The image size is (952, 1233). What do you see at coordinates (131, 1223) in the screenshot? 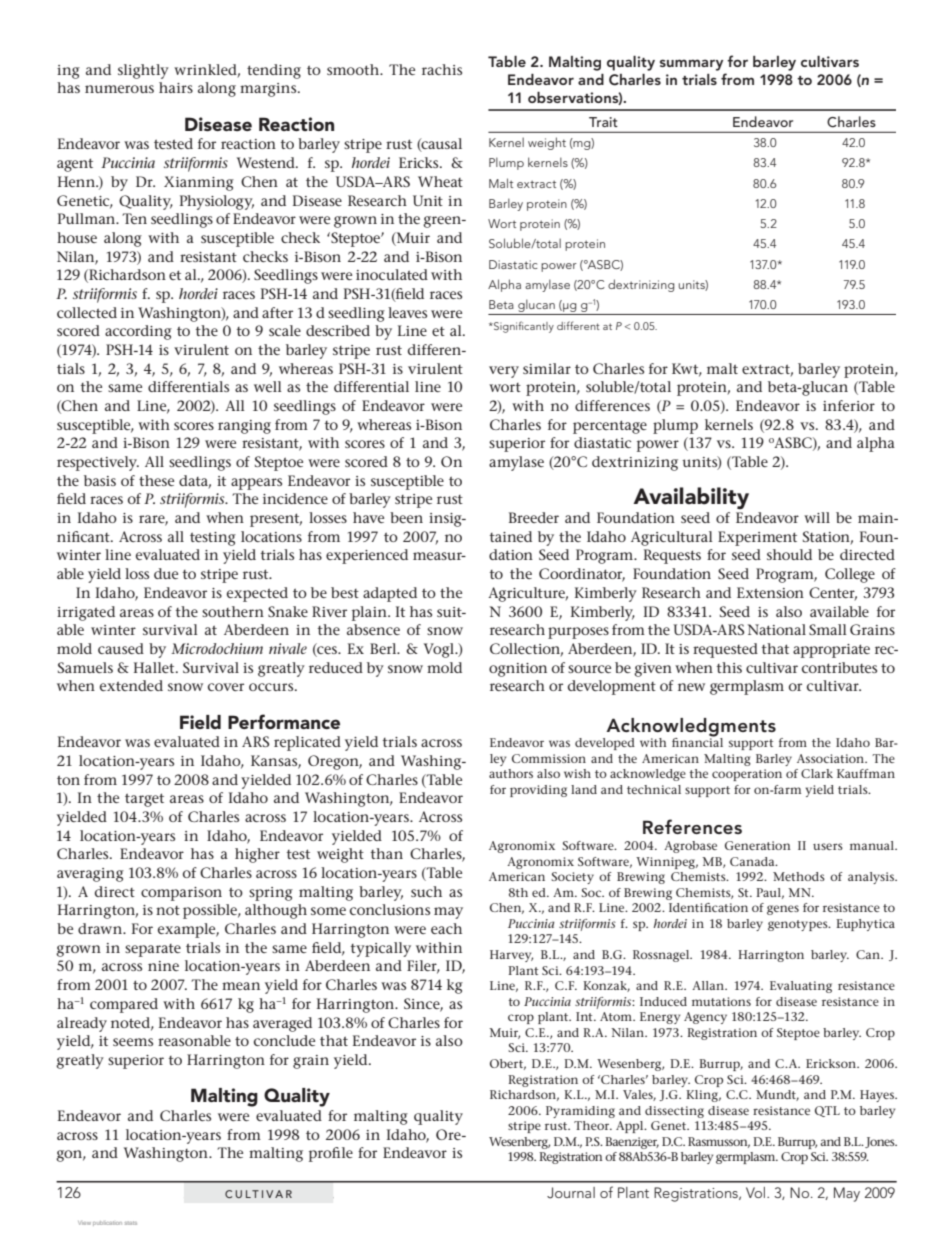
I see `stats` at bounding box center [131, 1223].
